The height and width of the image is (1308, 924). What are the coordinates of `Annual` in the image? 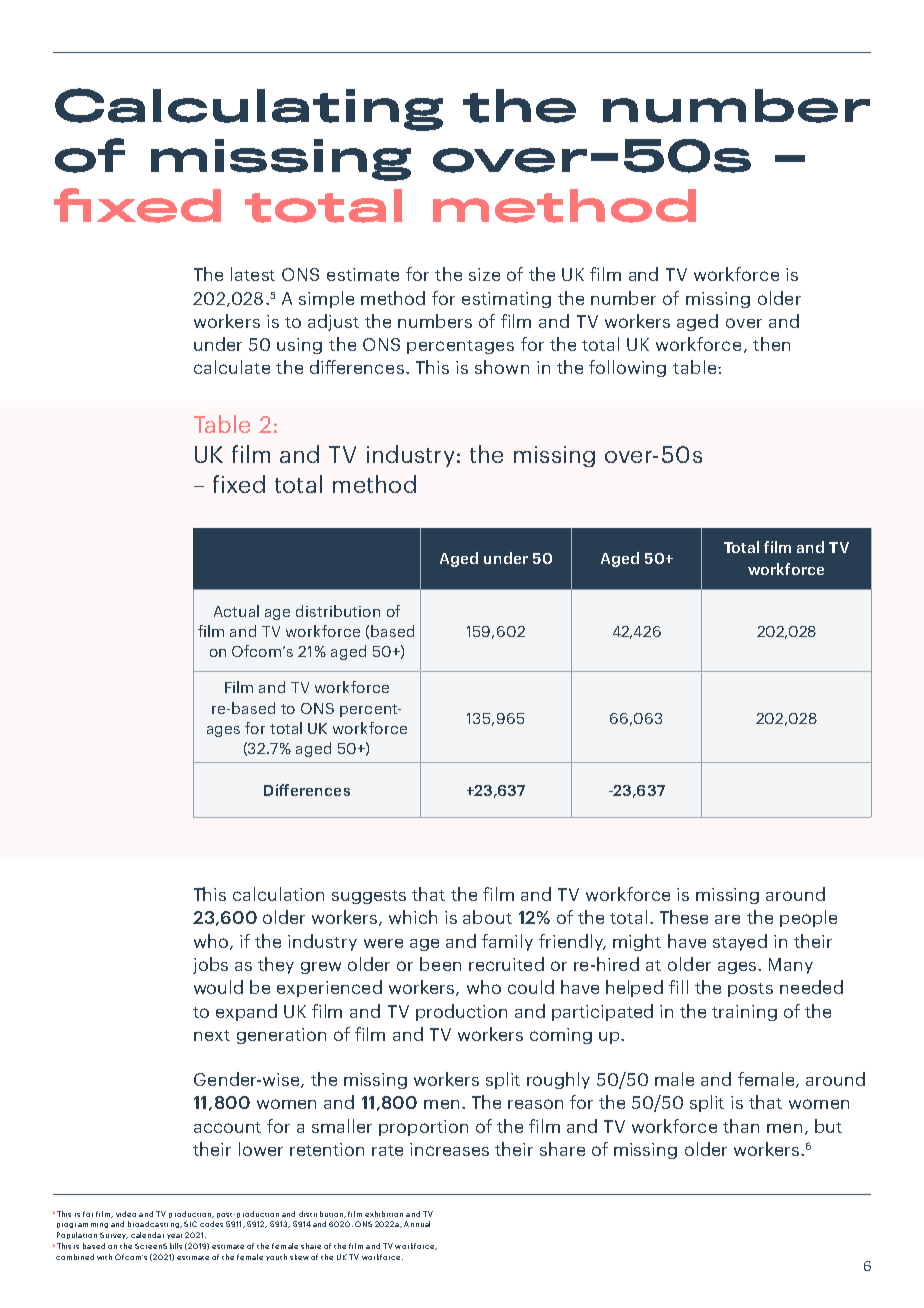 It's located at (417, 1224).
